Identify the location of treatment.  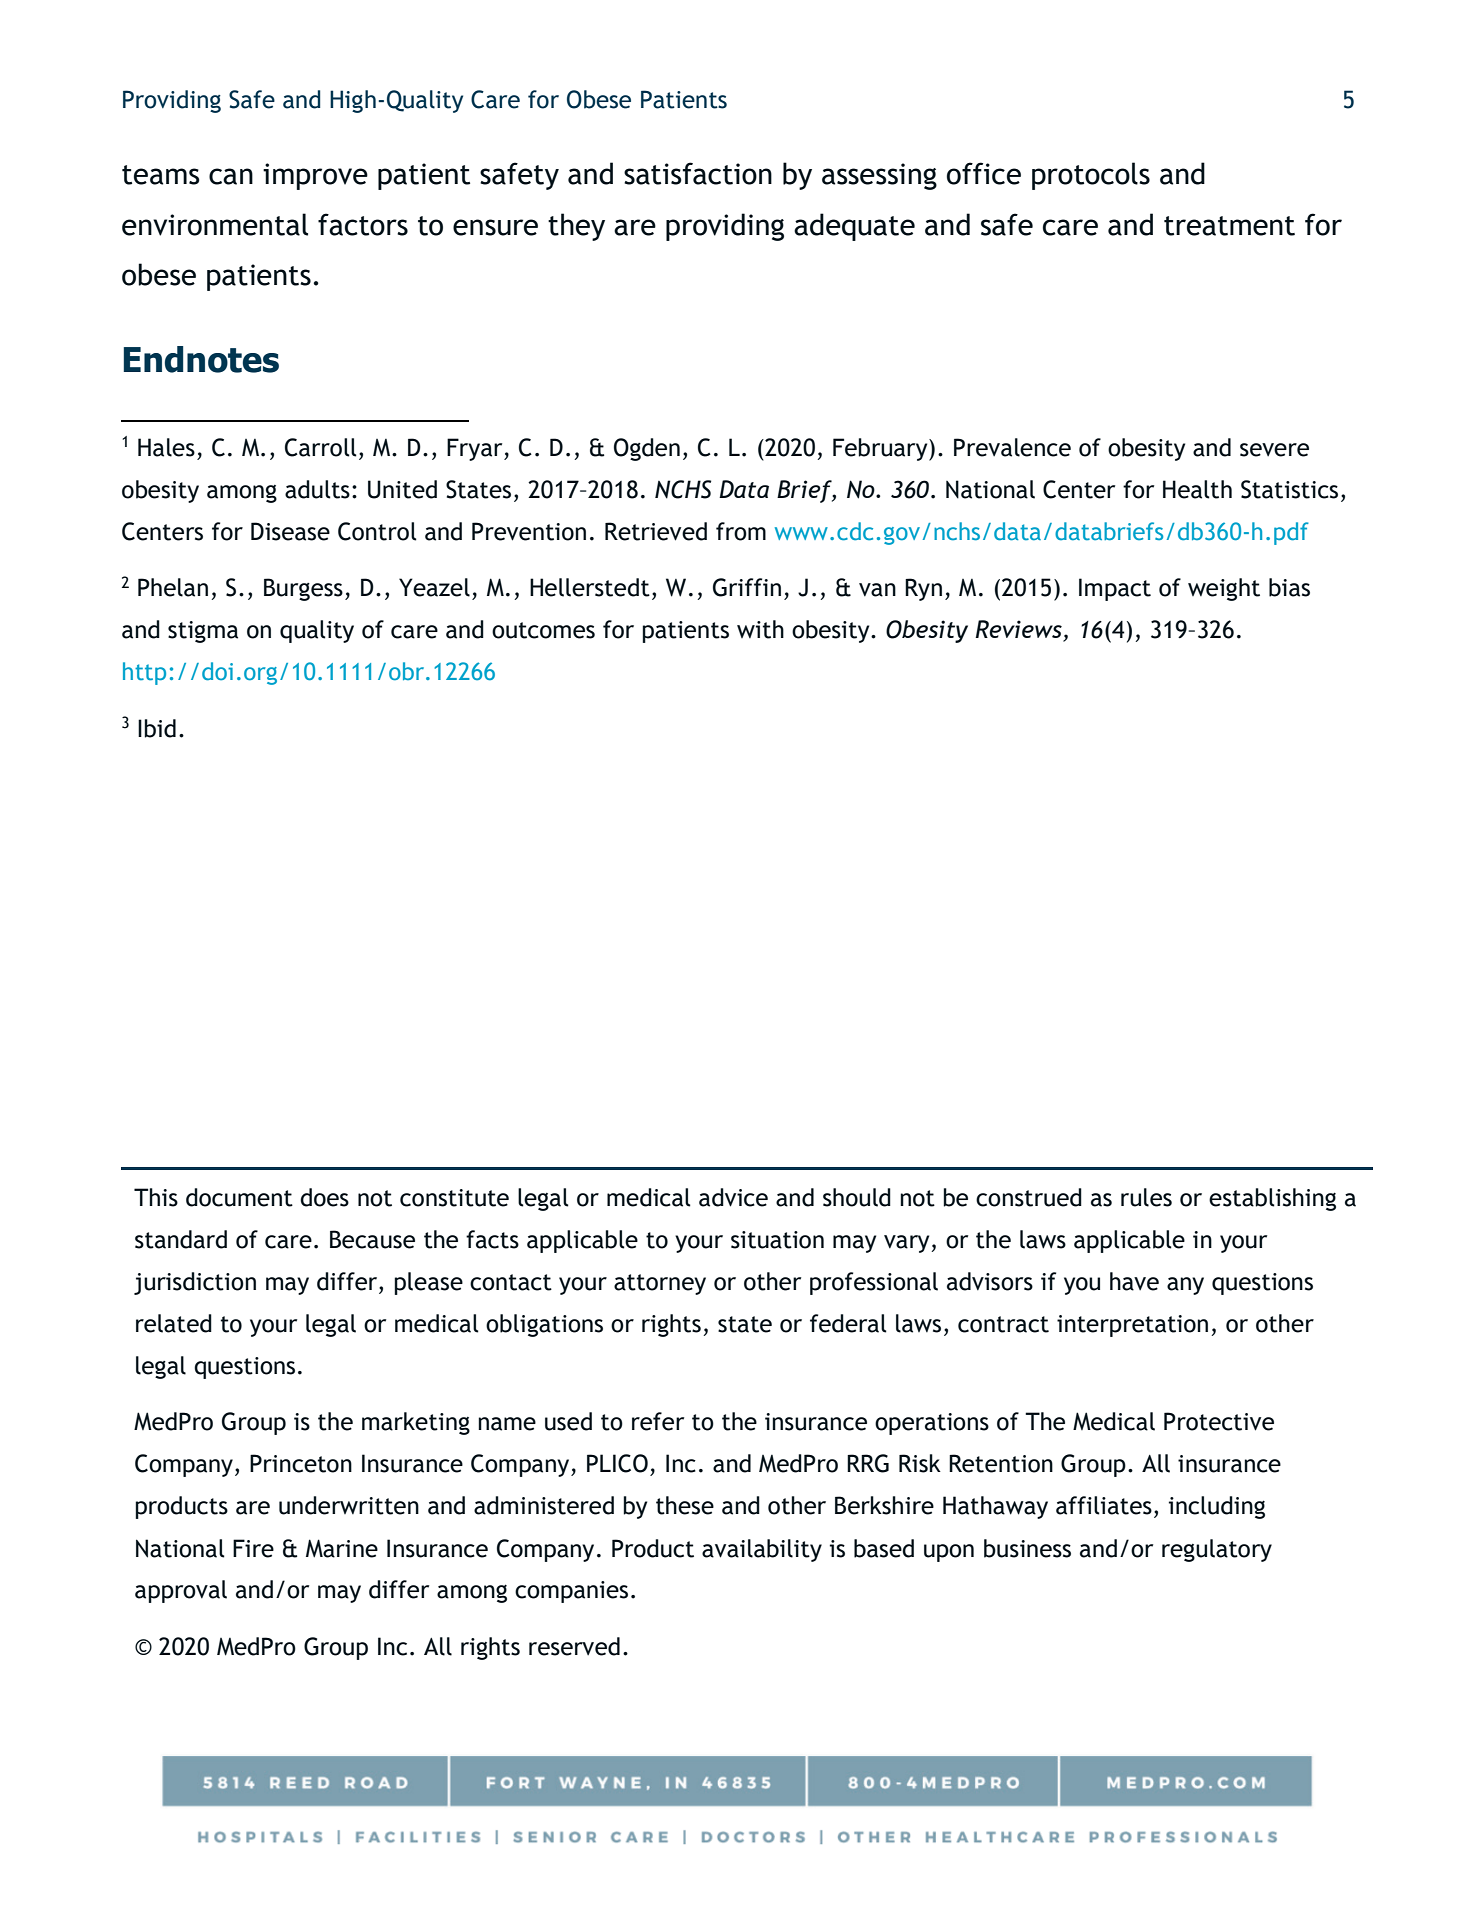
(1229, 226).
